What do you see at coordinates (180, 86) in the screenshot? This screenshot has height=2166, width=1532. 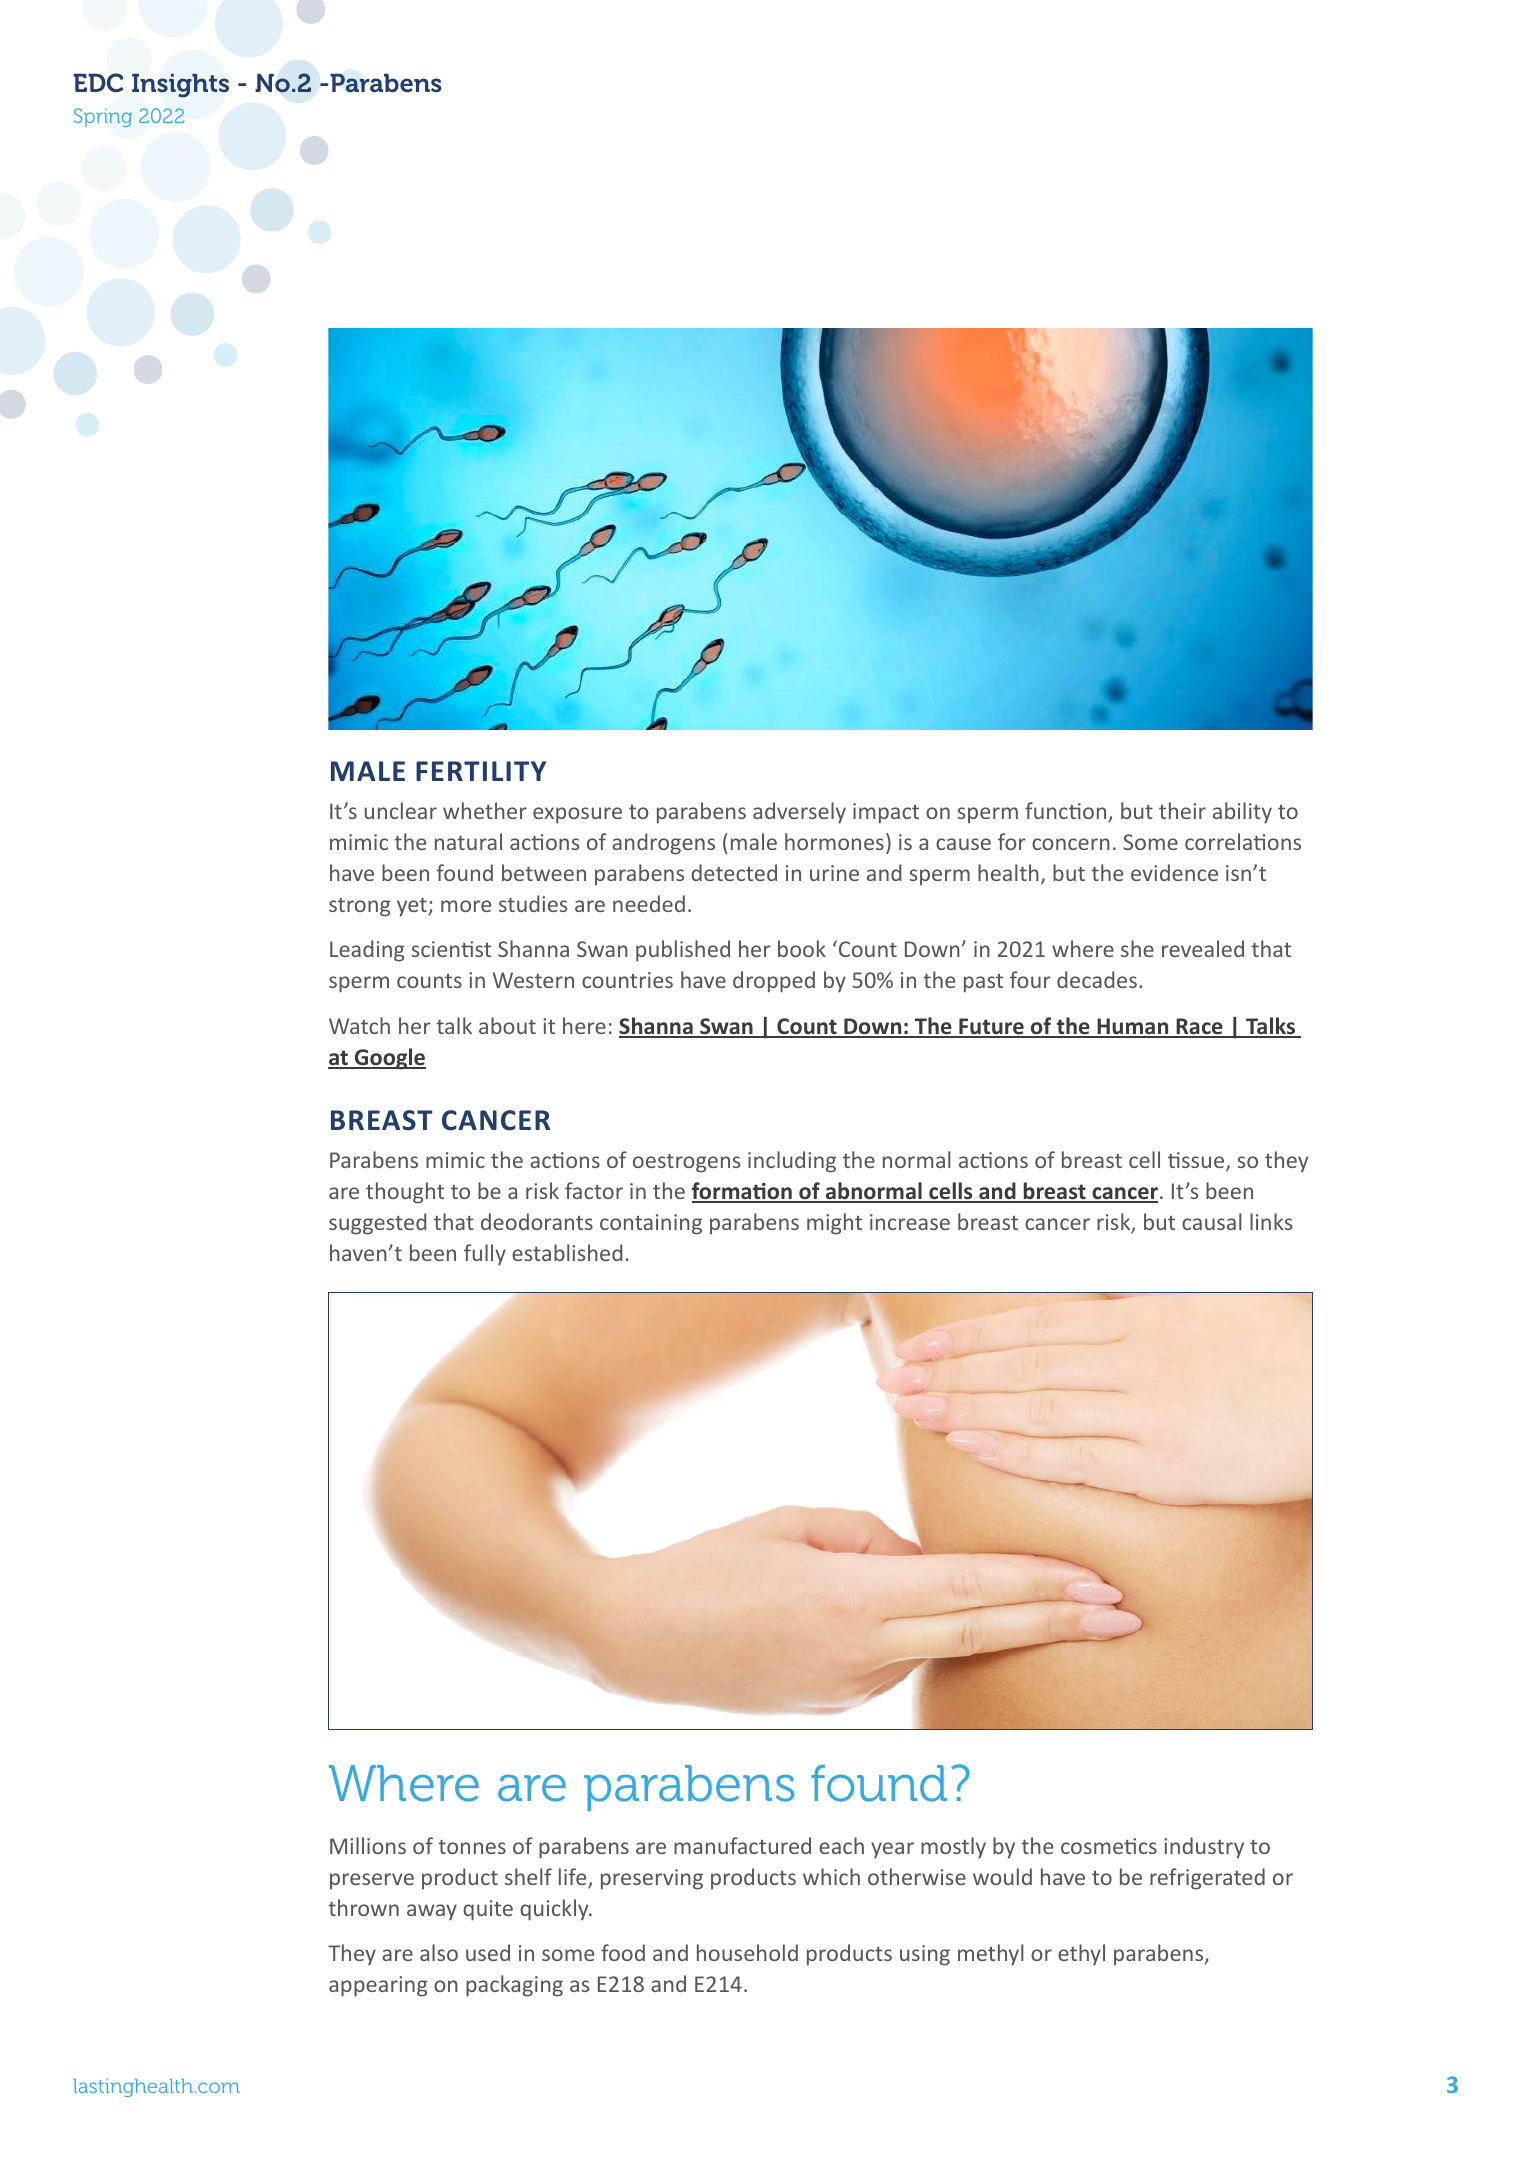 I see `Insights` at bounding box center [180, 86].
